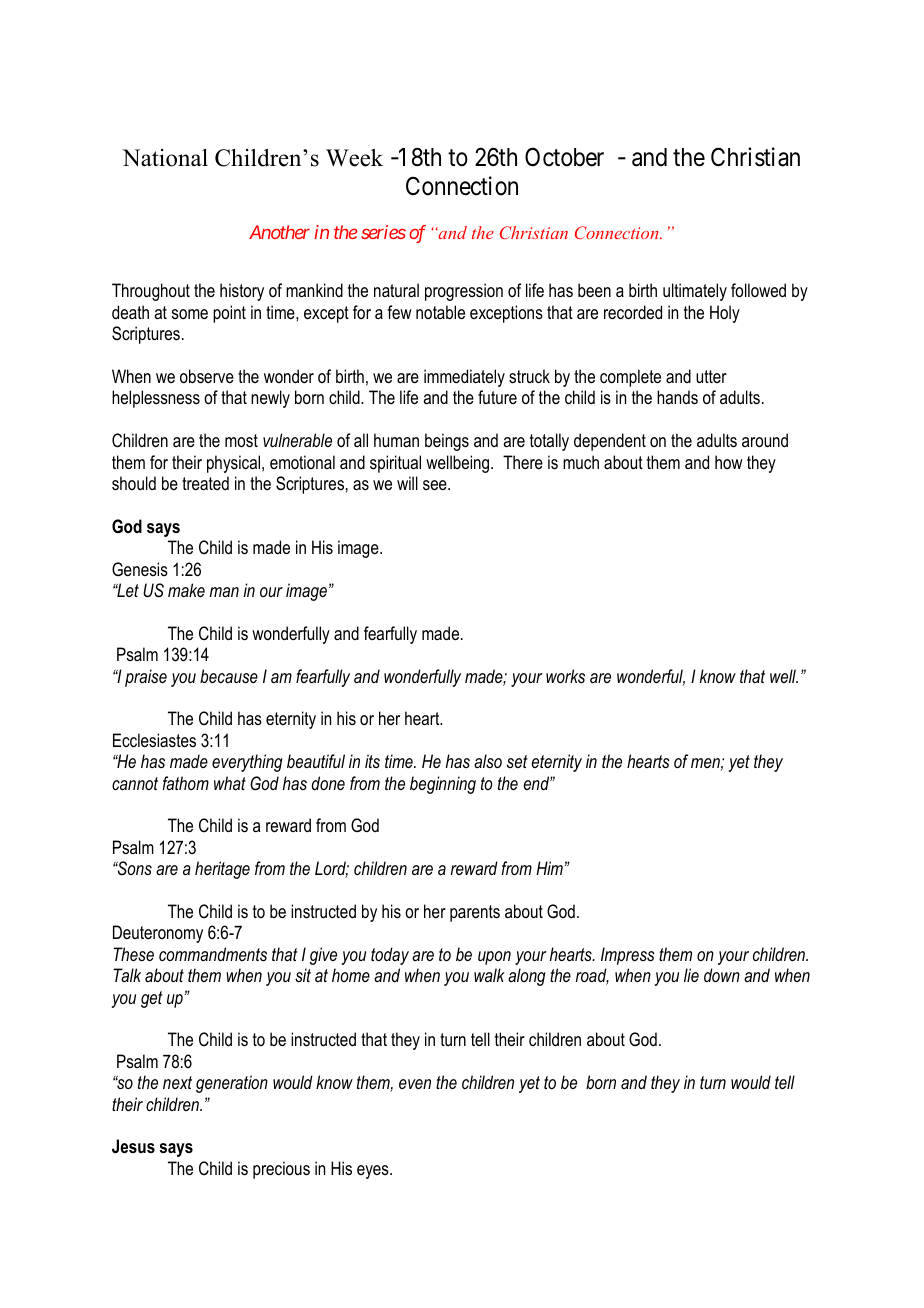 The width and height of the page is (924, 1308). I want to click on Jesus, so click(133, 1146).
